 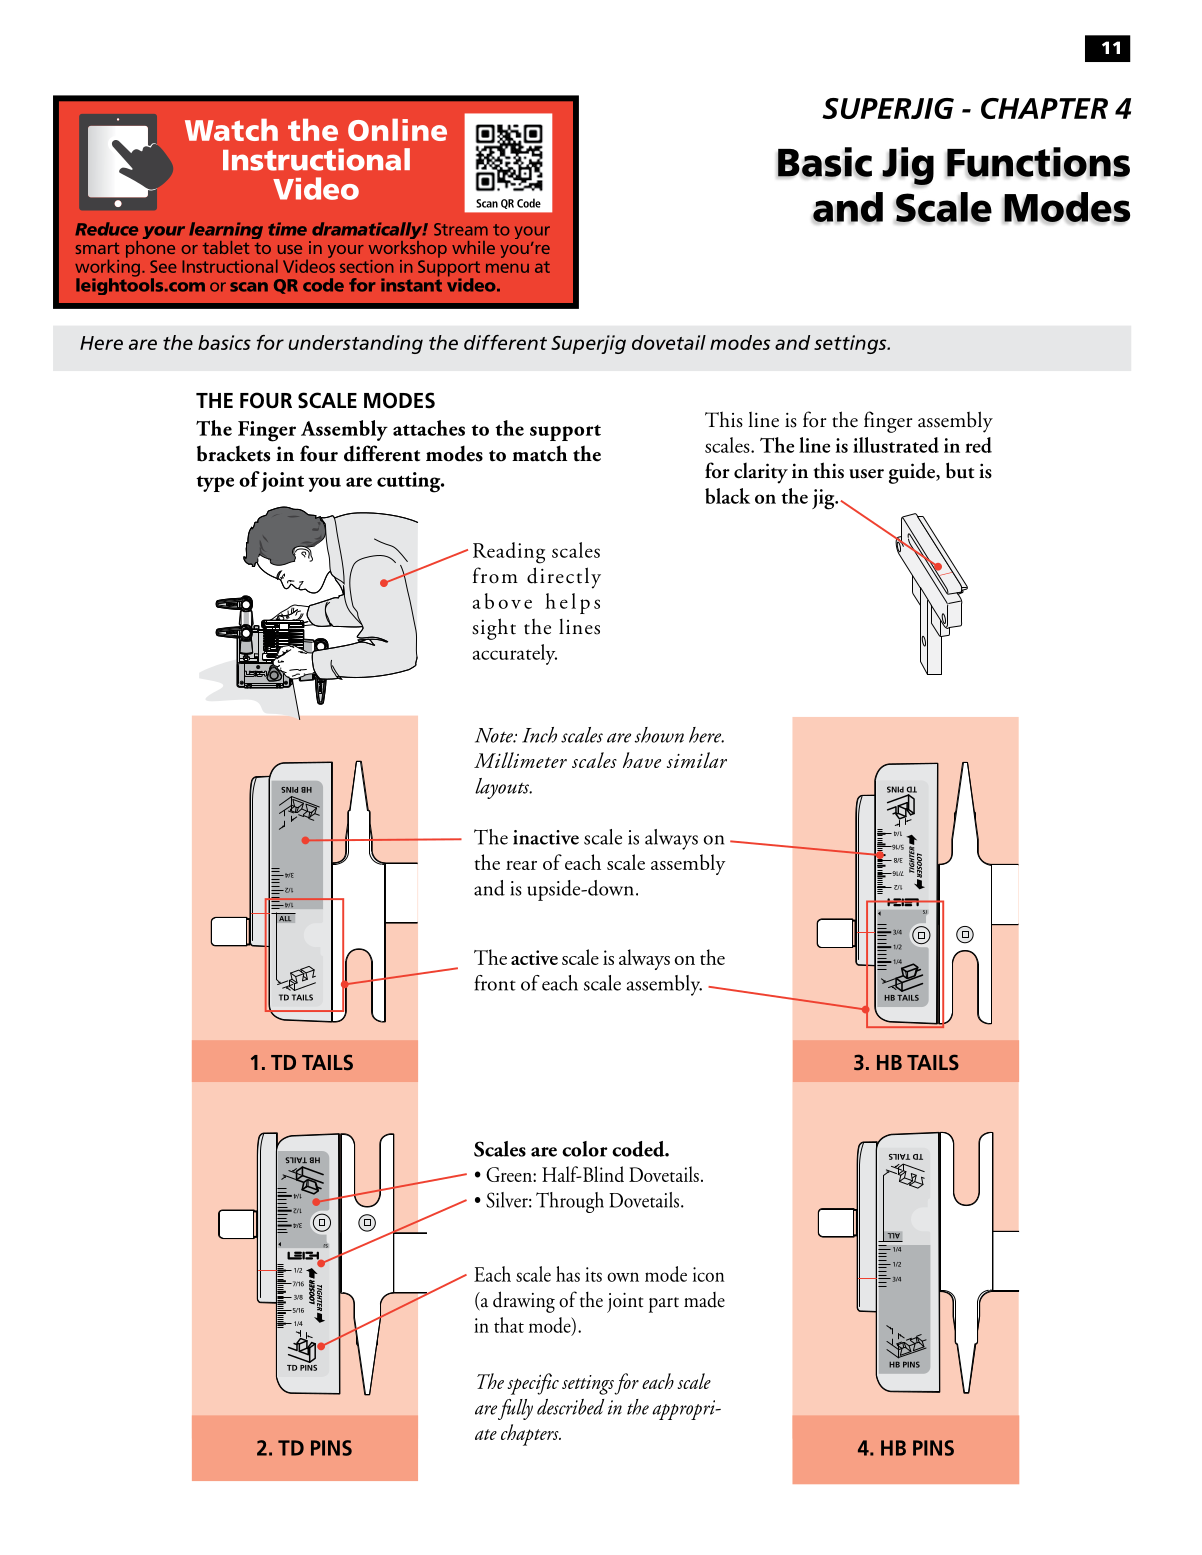 What do you see at coordinates (1038, 162) in the image?
I see `Functions` at bounding box center [1038, 162].
